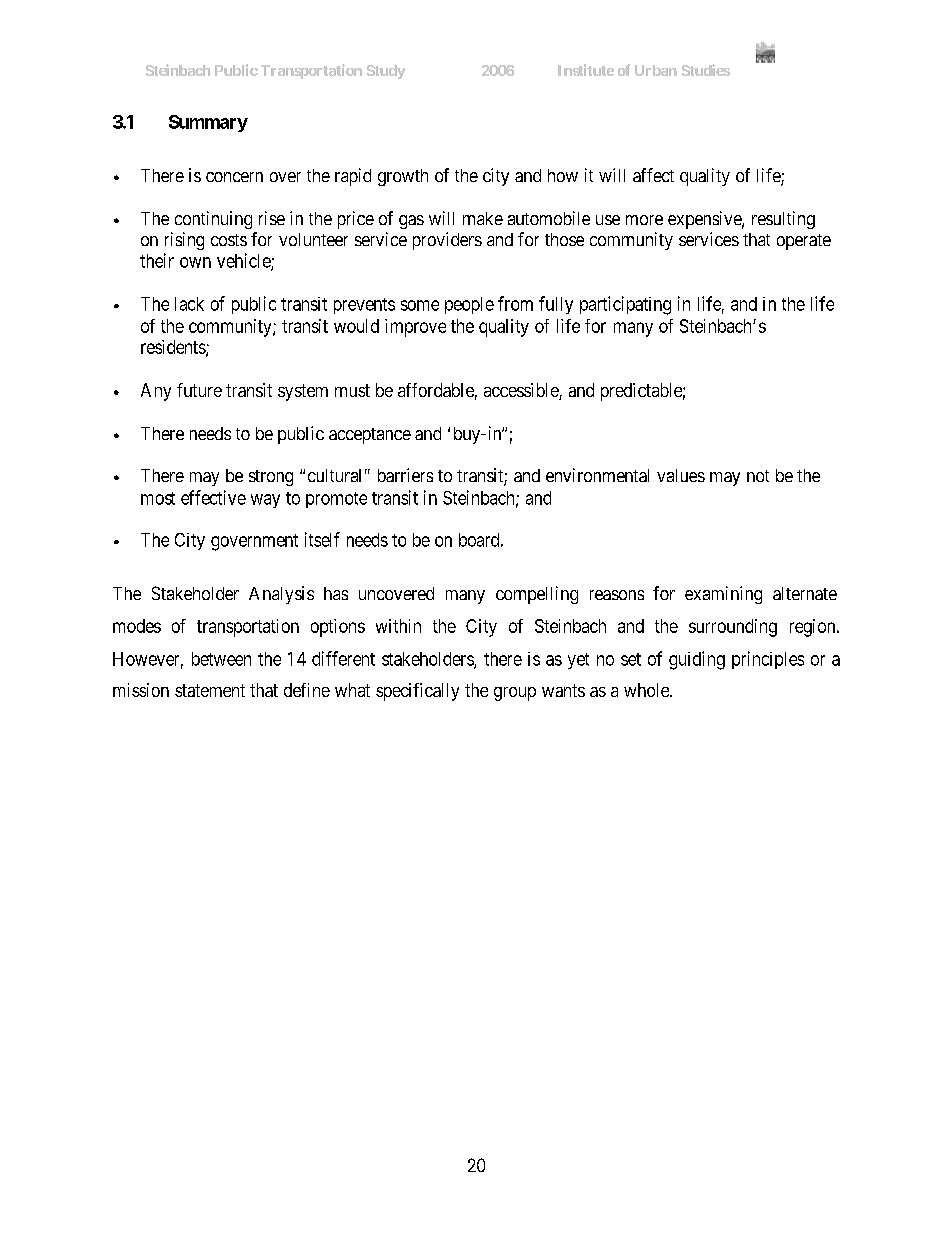 This document has height=1233, width=952. What do you see at coordinates (213, 497) in the document?
I see `effective` at bounding box center [213, 497].
